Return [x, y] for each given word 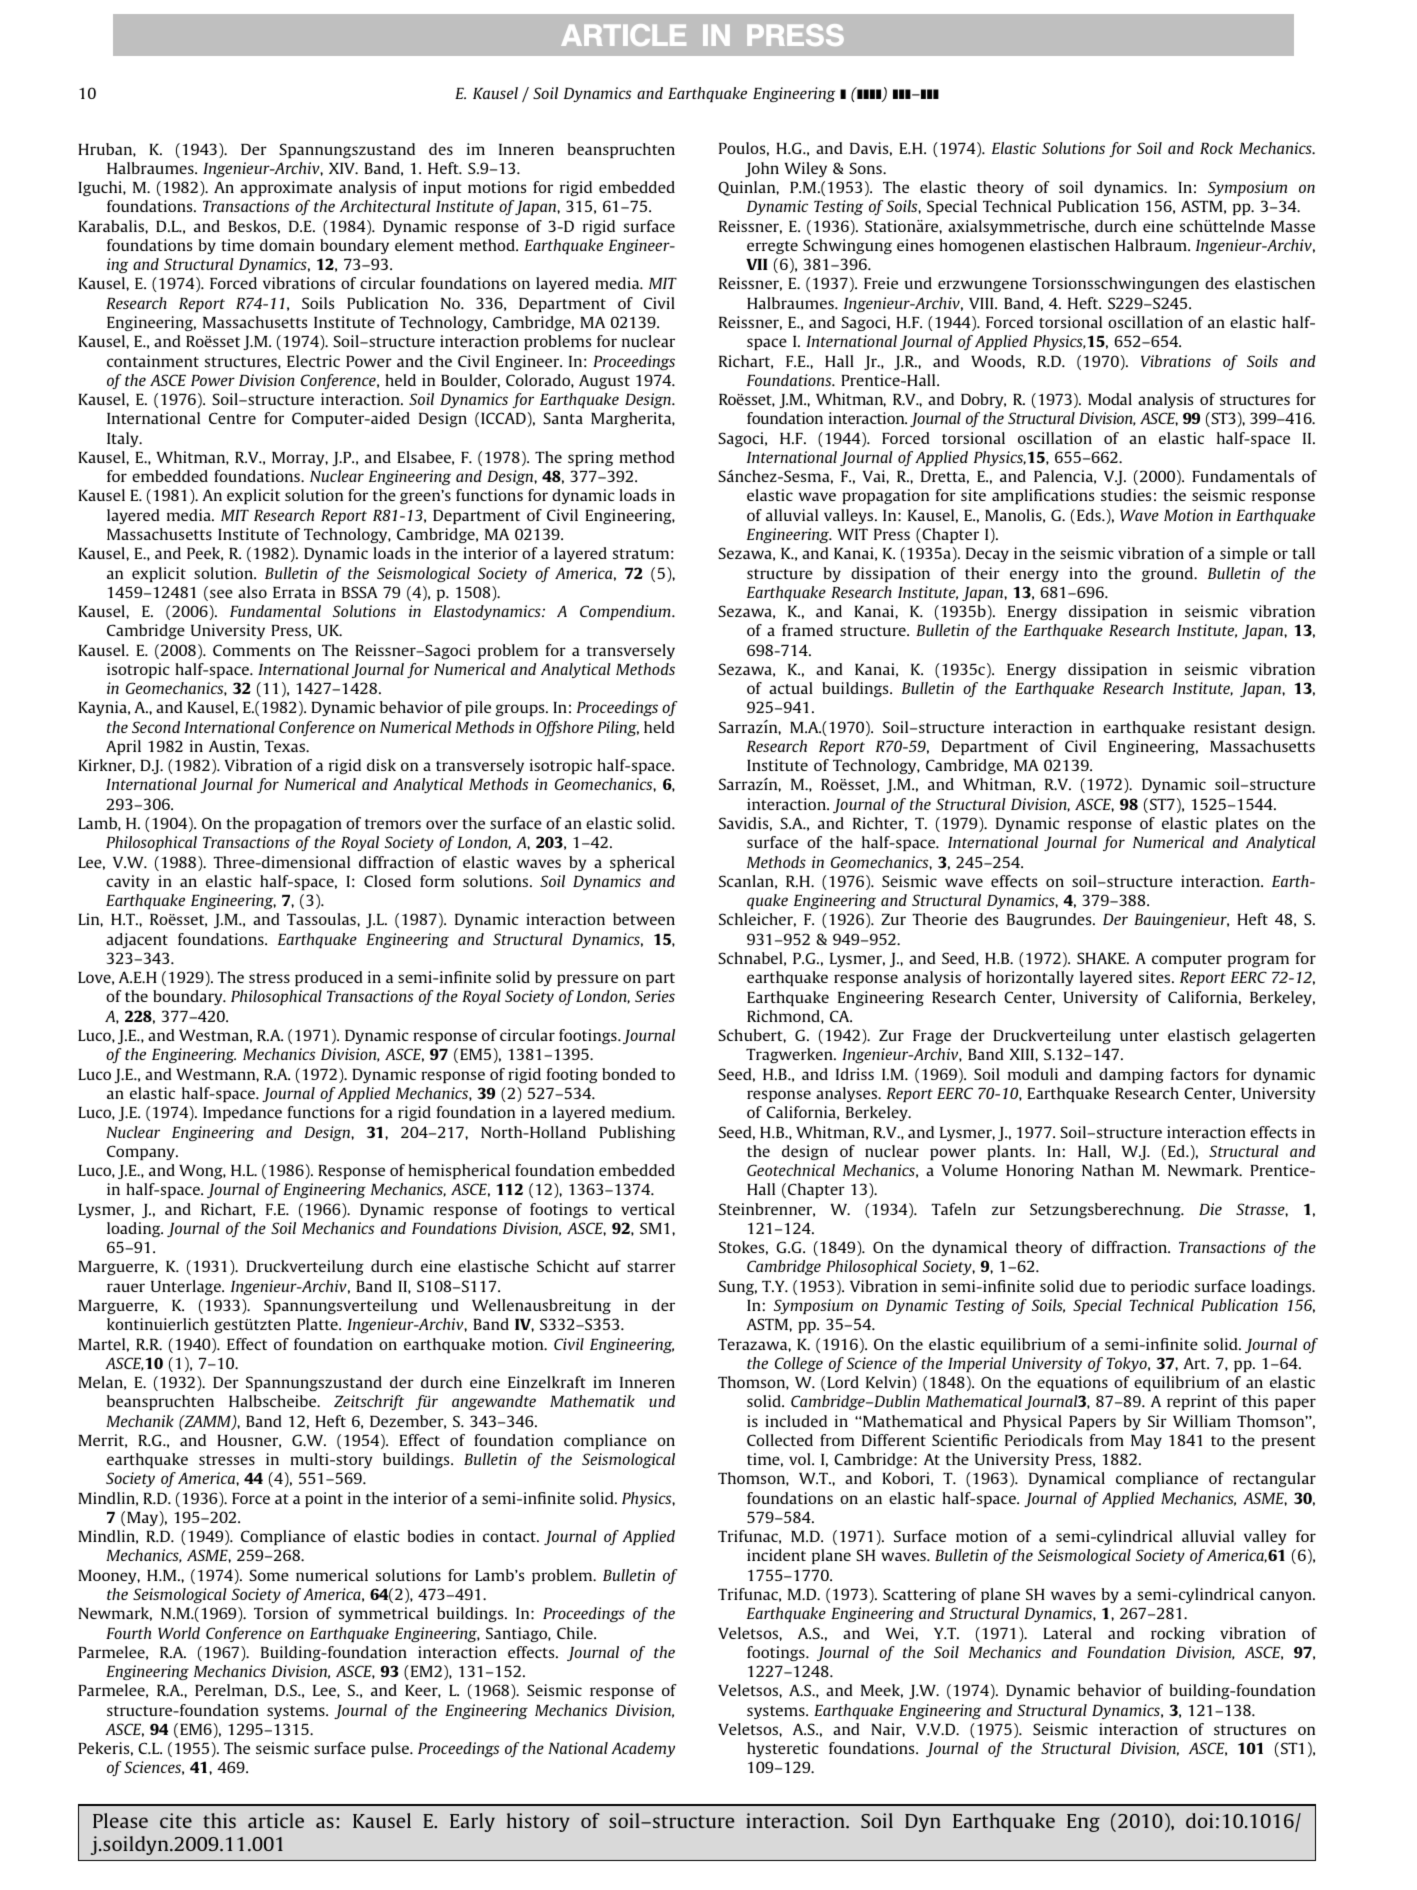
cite [176, 1820]
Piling [618, 728]
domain [287, 245]
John [762, 169]
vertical [648, 1209]
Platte [318, 1324]
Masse [1293, 226]
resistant [1225, 727]
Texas [285, 746]
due [1092, 1286]
